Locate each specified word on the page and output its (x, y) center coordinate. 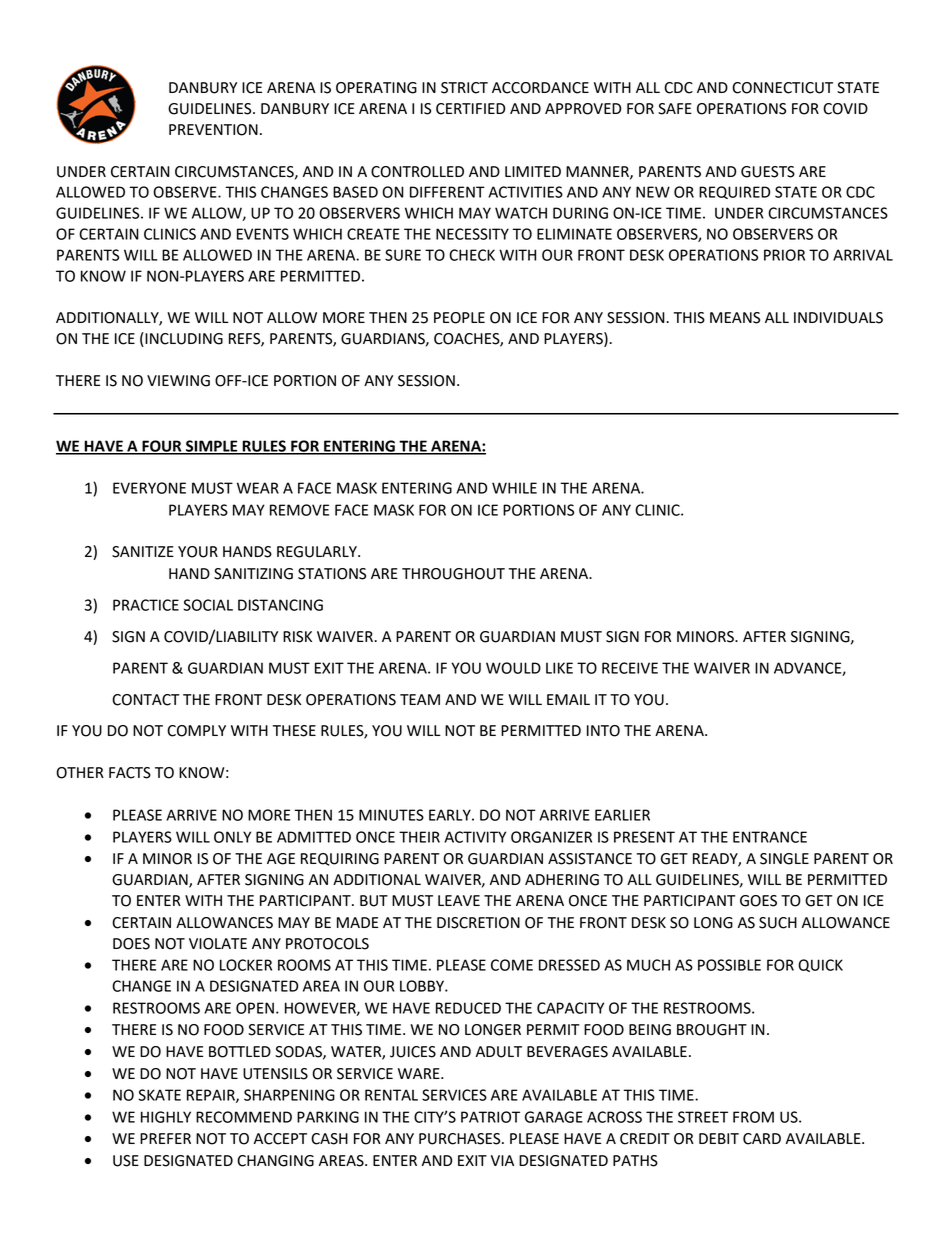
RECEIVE (630, 668)
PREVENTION (213, 130)
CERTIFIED (470, 109)
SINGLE (784, 859)
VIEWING (178, 381)
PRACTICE (146, 605)
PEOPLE (459, 318)
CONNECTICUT (782, 88)
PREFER (165, 1138)
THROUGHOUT (453, 574)
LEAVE (459, 900)
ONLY (232, 837)
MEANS (735, 318)
